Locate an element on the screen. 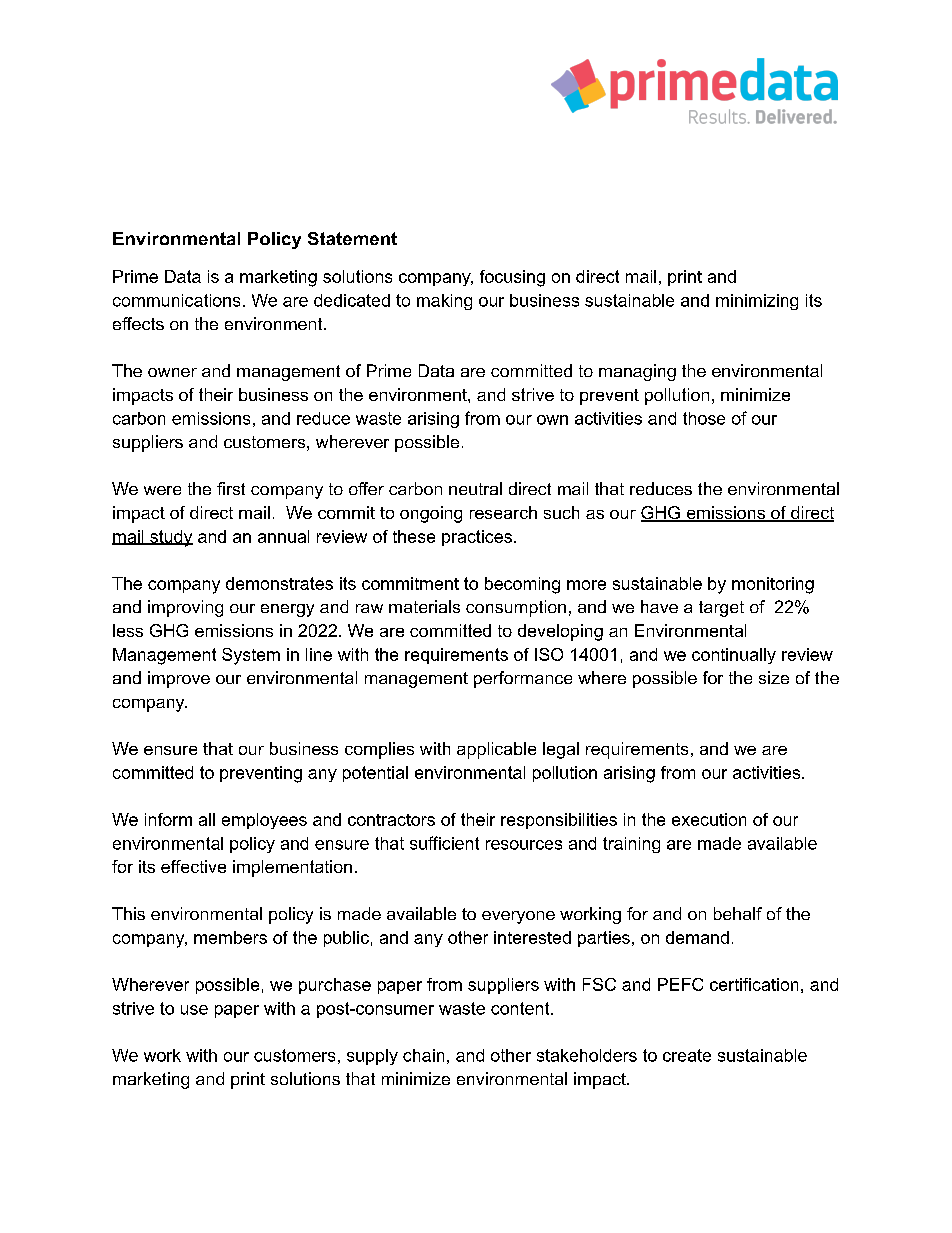  making is located at coordinates (444, 302).
